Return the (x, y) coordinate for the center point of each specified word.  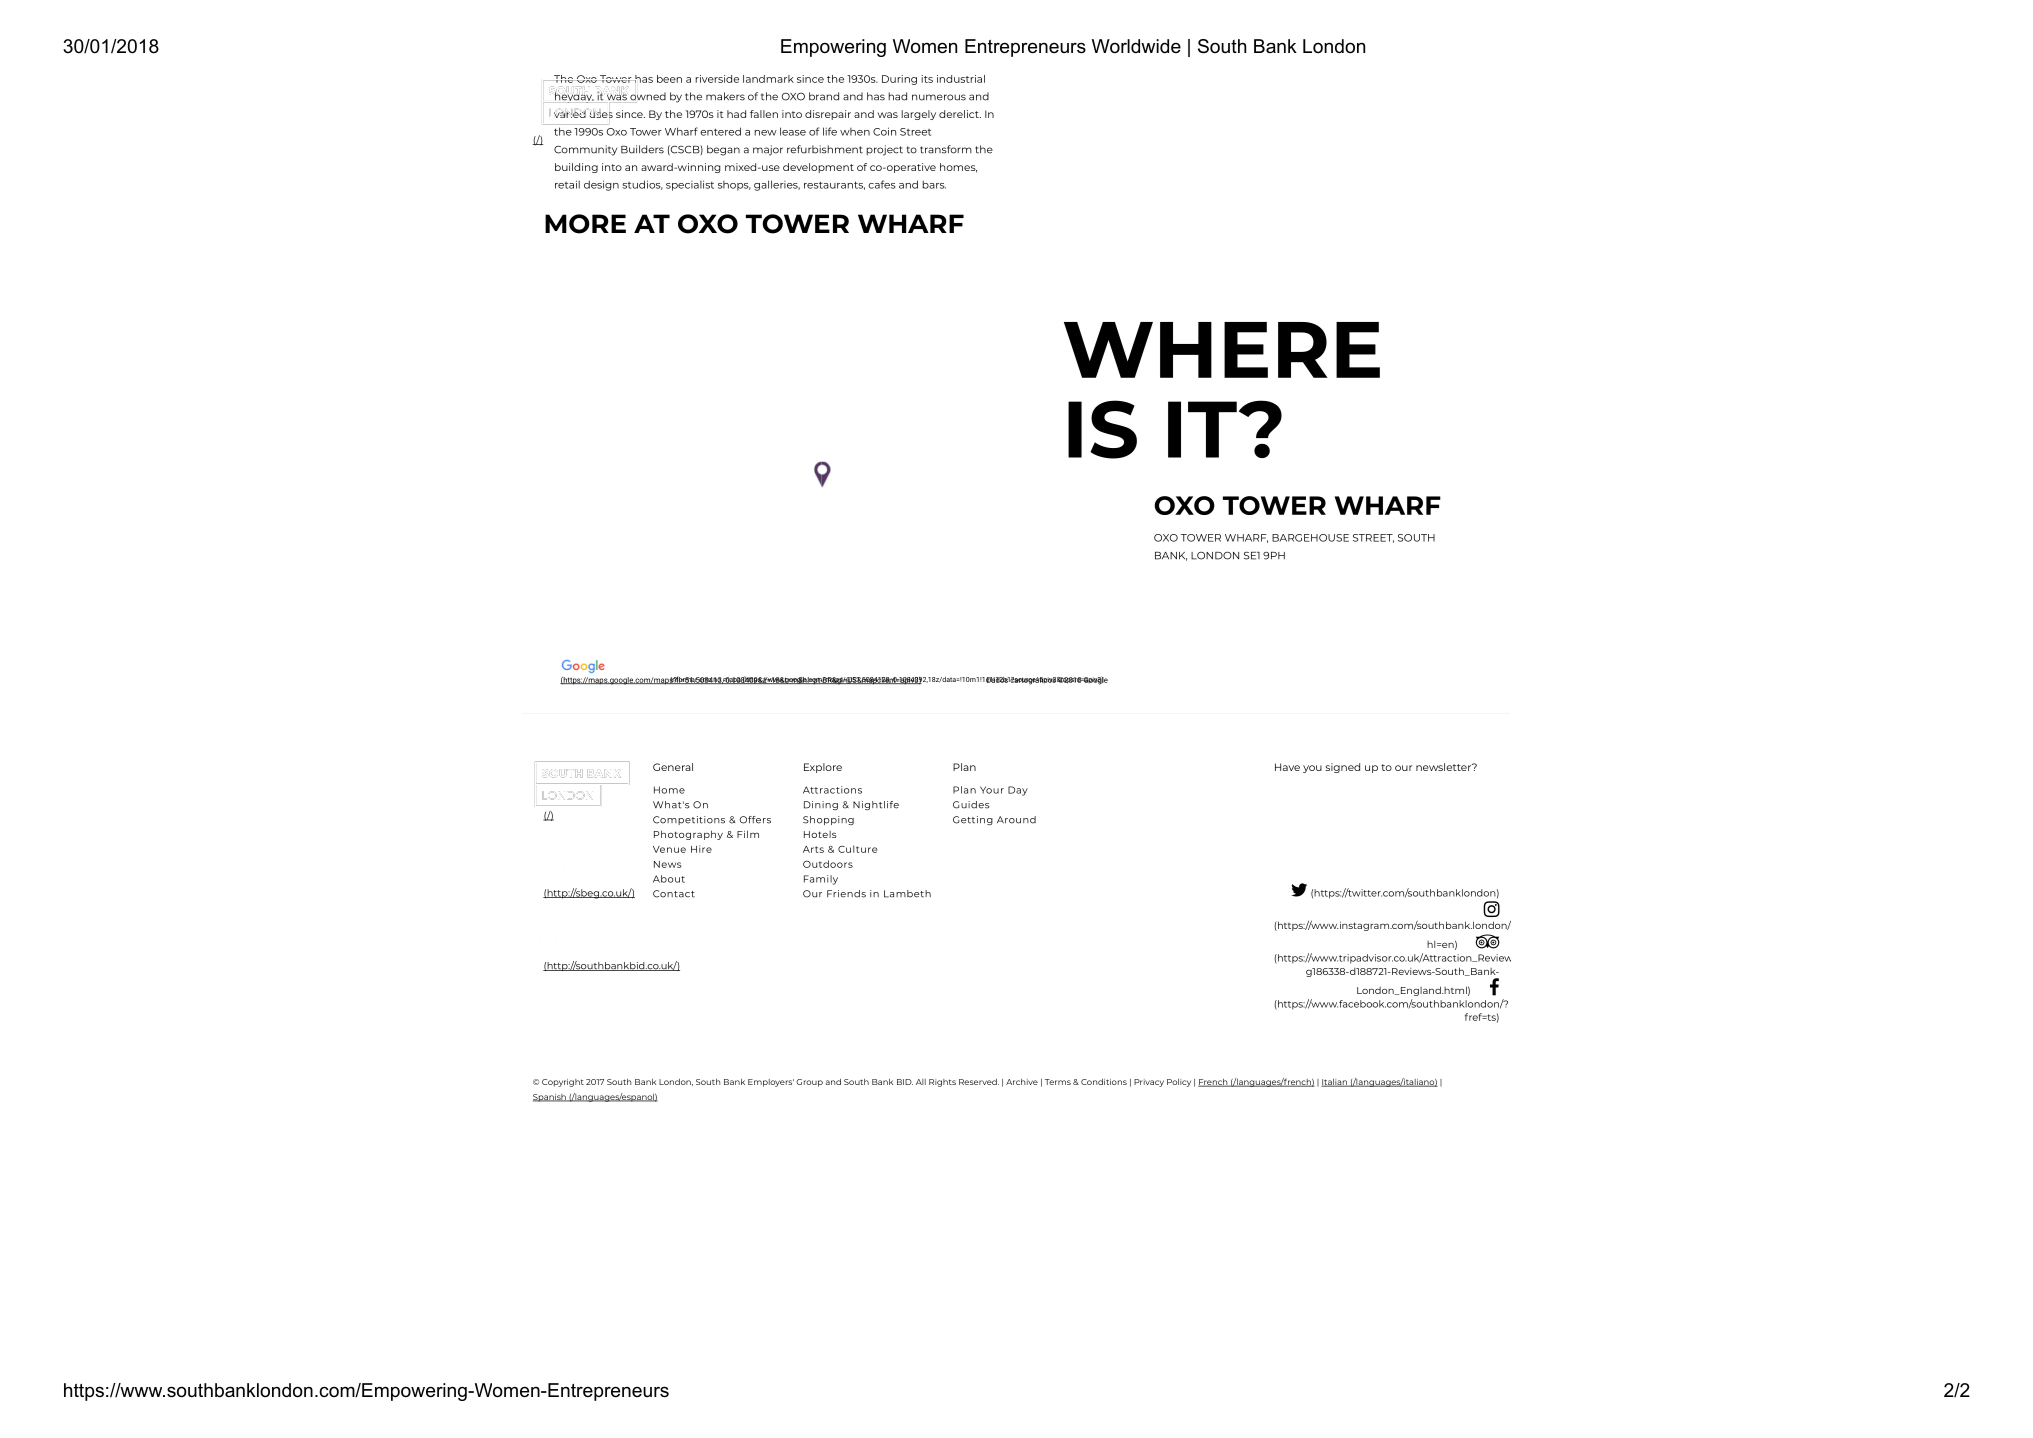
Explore (823, 768)
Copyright (563, 1083)
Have (1287, 767)
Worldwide (1136, 46)
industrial (961, 79)
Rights (942, 1083)
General (673, 767)
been (669, 79)
